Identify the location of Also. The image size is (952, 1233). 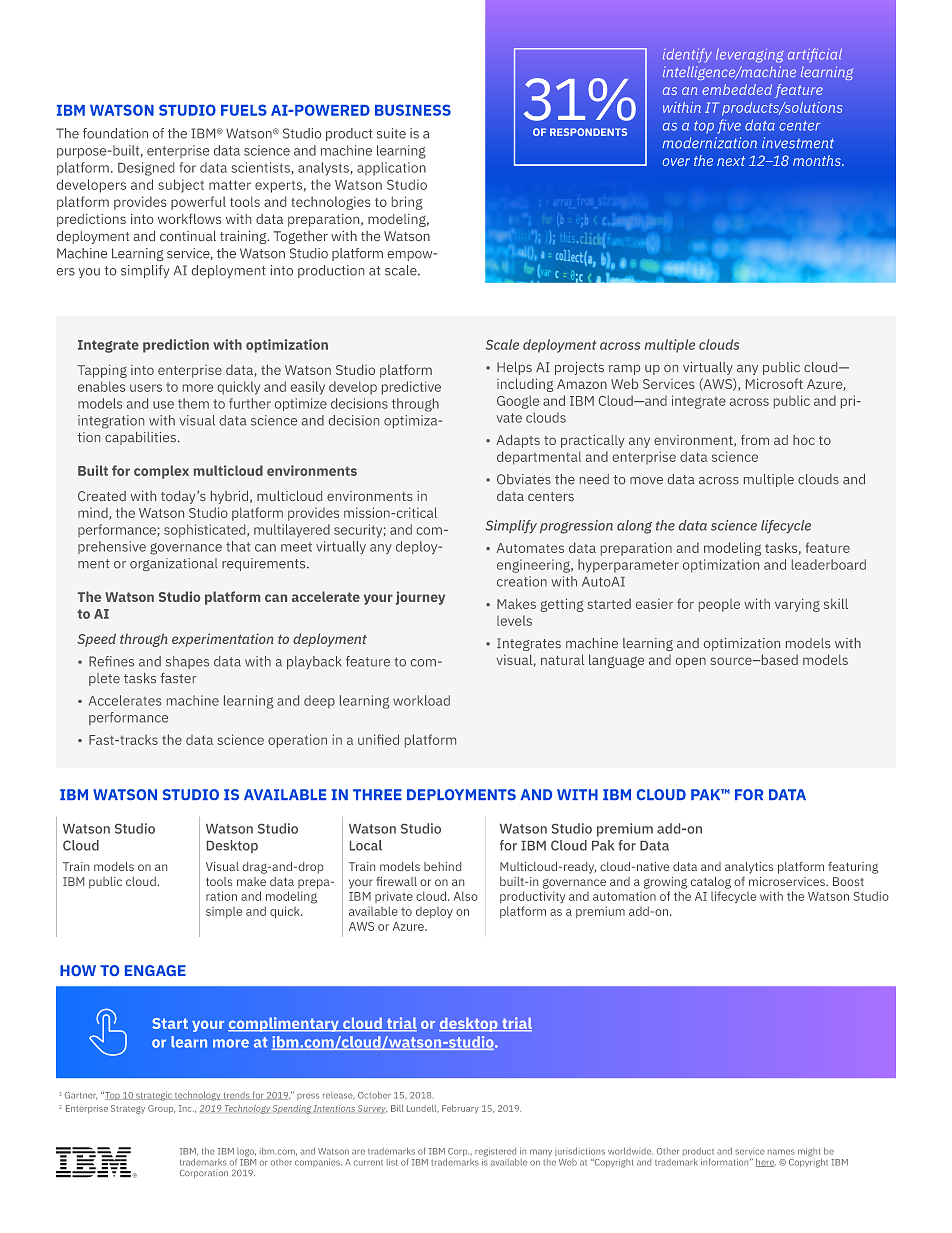
(466, 896).
